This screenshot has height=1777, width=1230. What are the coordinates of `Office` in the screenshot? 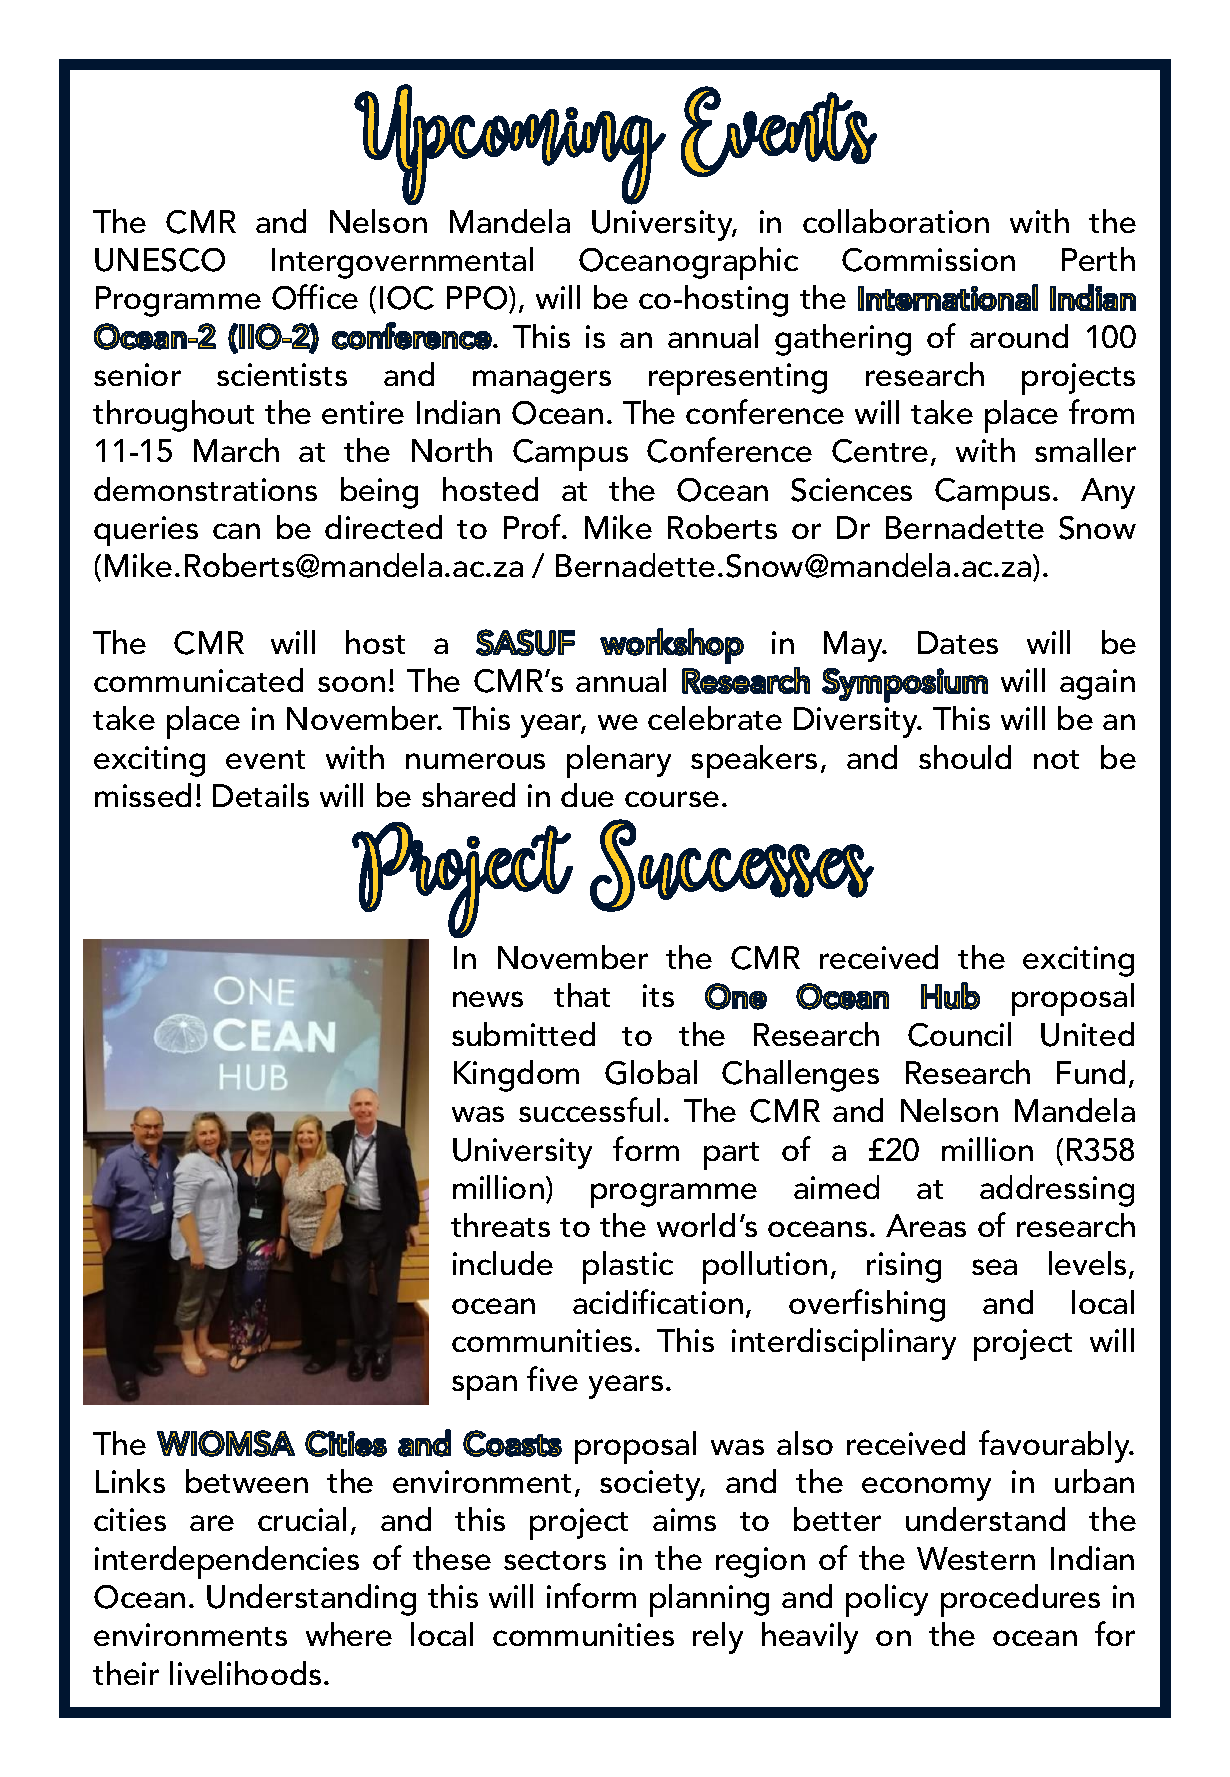 It's located at (315, 297).
